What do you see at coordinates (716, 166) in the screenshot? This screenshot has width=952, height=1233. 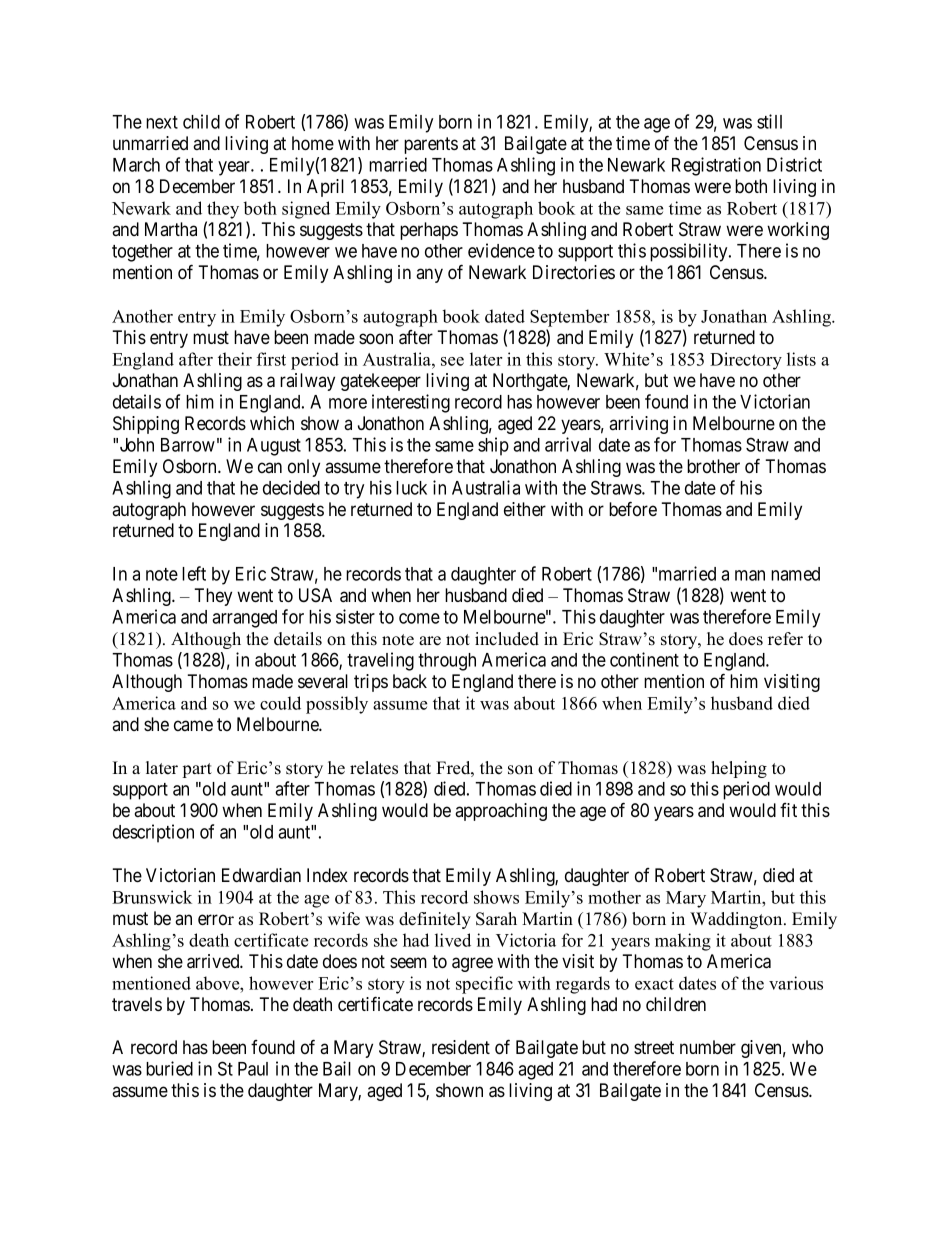 I see `Registration` at bounding box center [716, 166].
